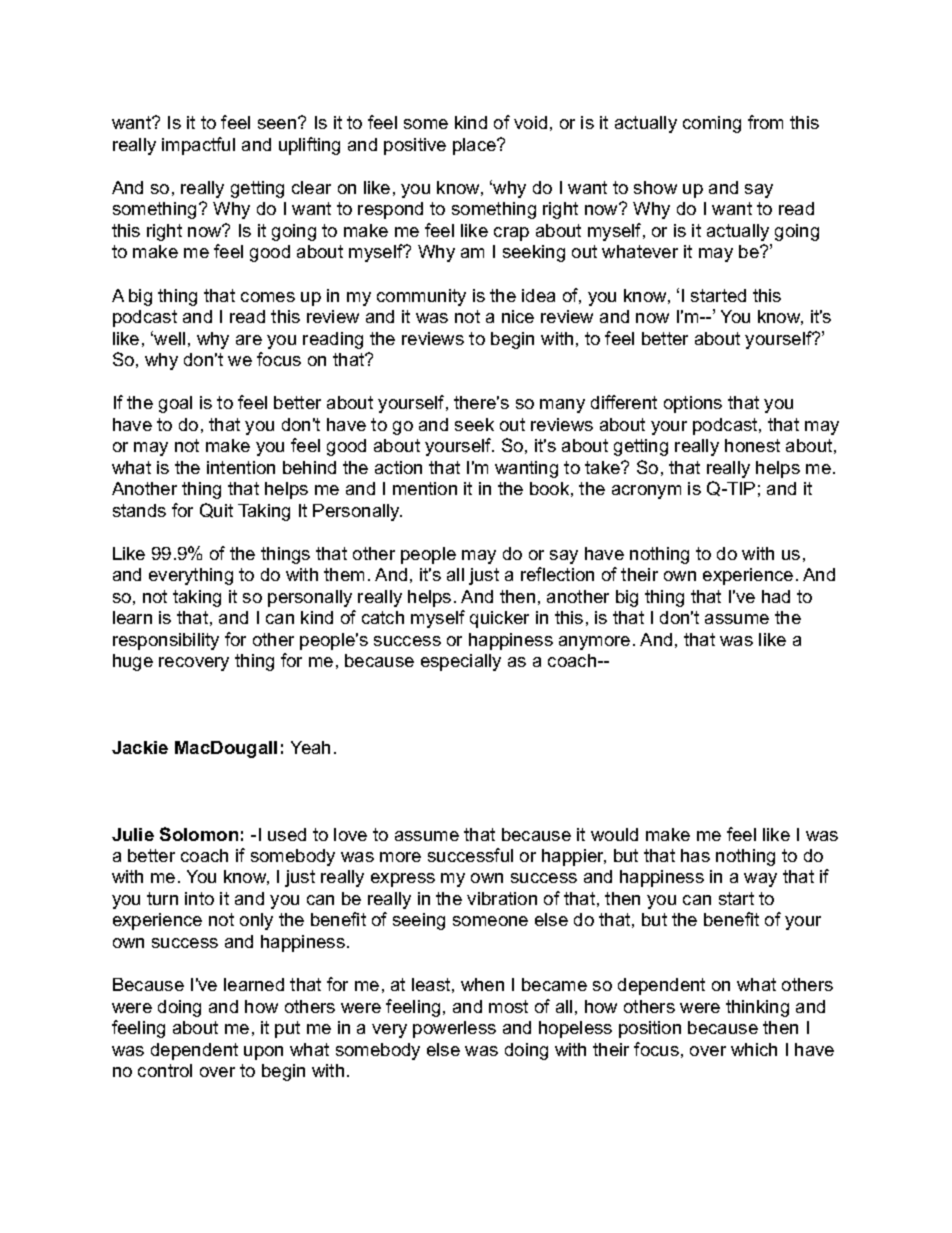 The height and width of the screenshot is (1233, 952). Describe the element at coordinates (421, 297) in the screenshot. I see `community` at that location.
